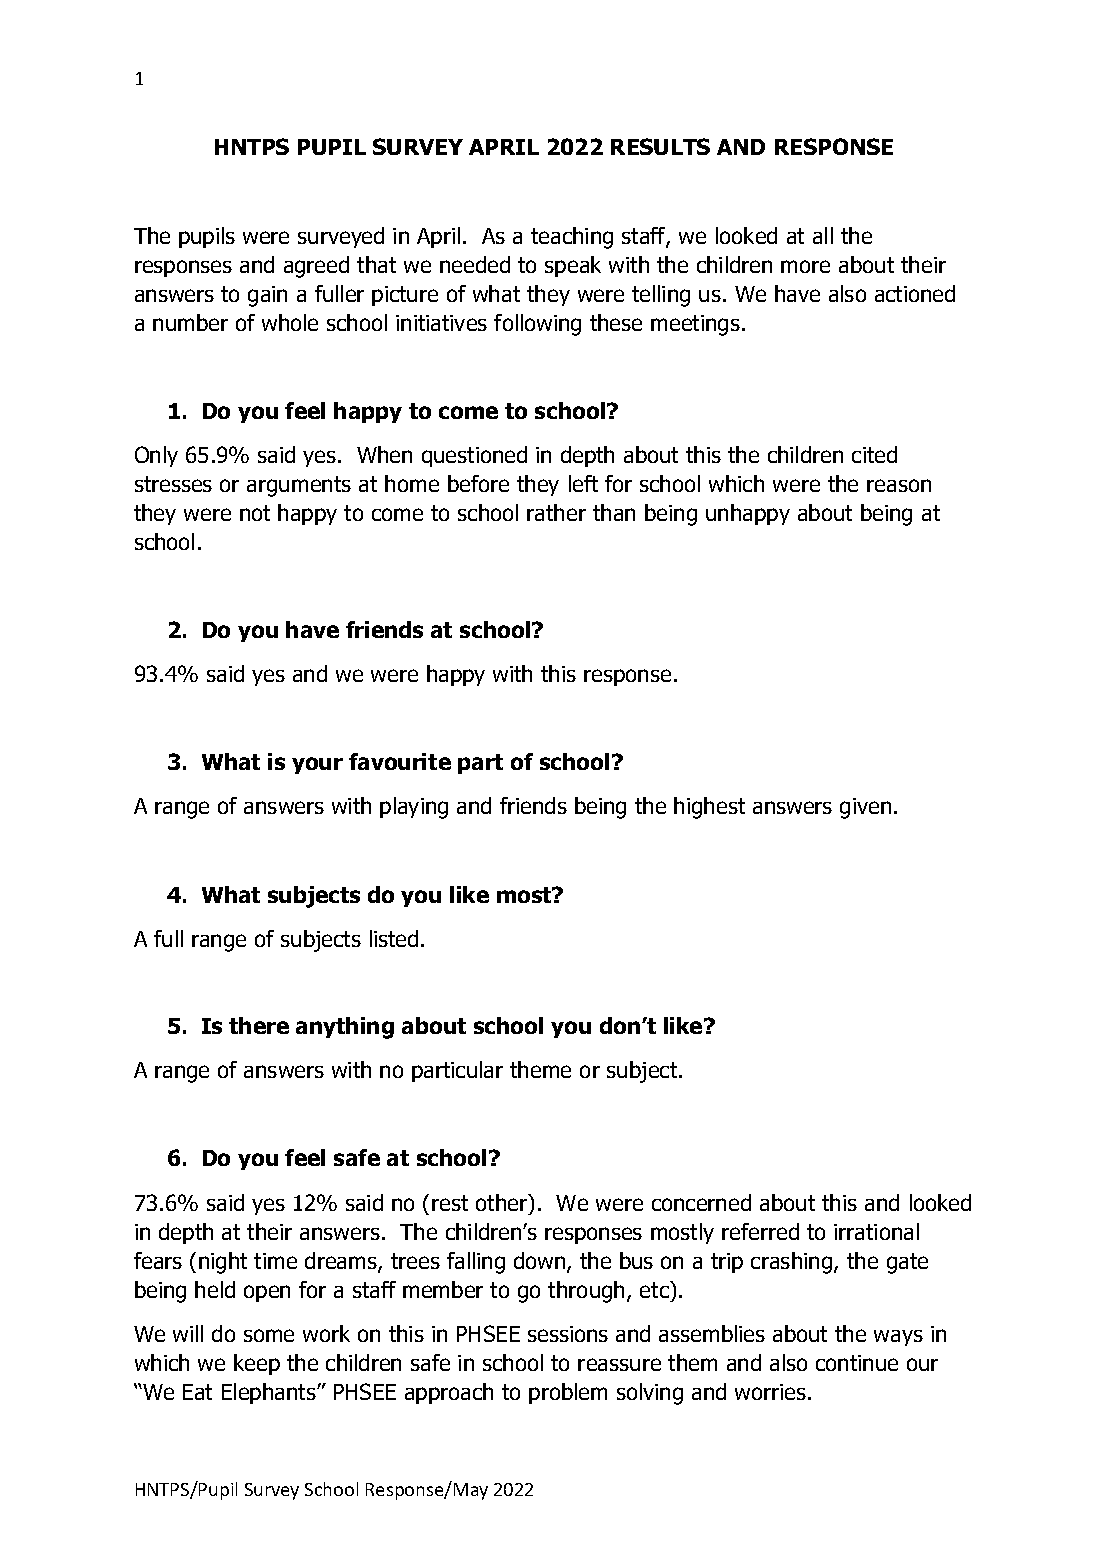  Describe the element at coordinates (257, 1364) in the document. I see `keep` at that location.
